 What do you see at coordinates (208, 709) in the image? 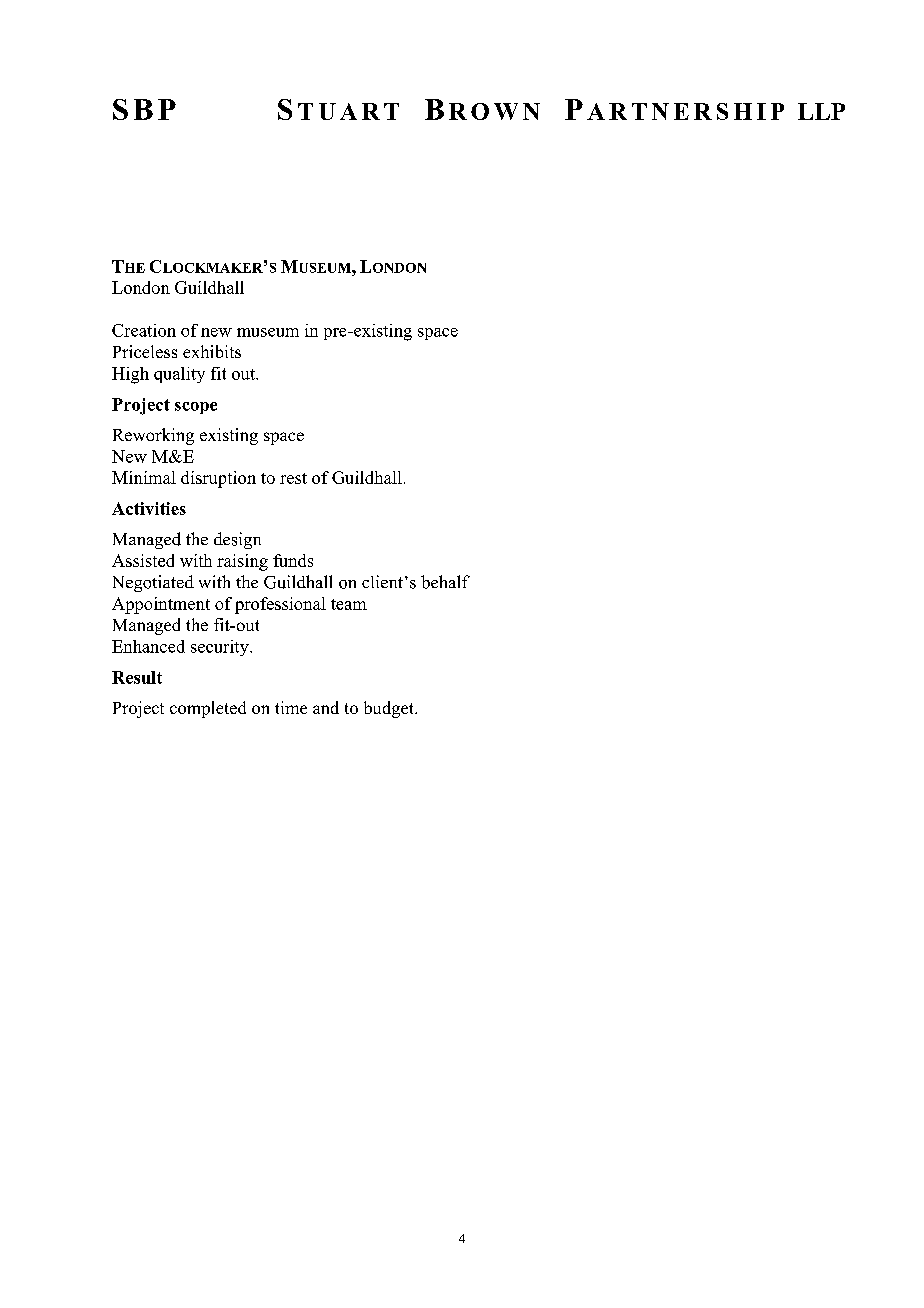
I see `completed` at bounding box center [208, 709].
